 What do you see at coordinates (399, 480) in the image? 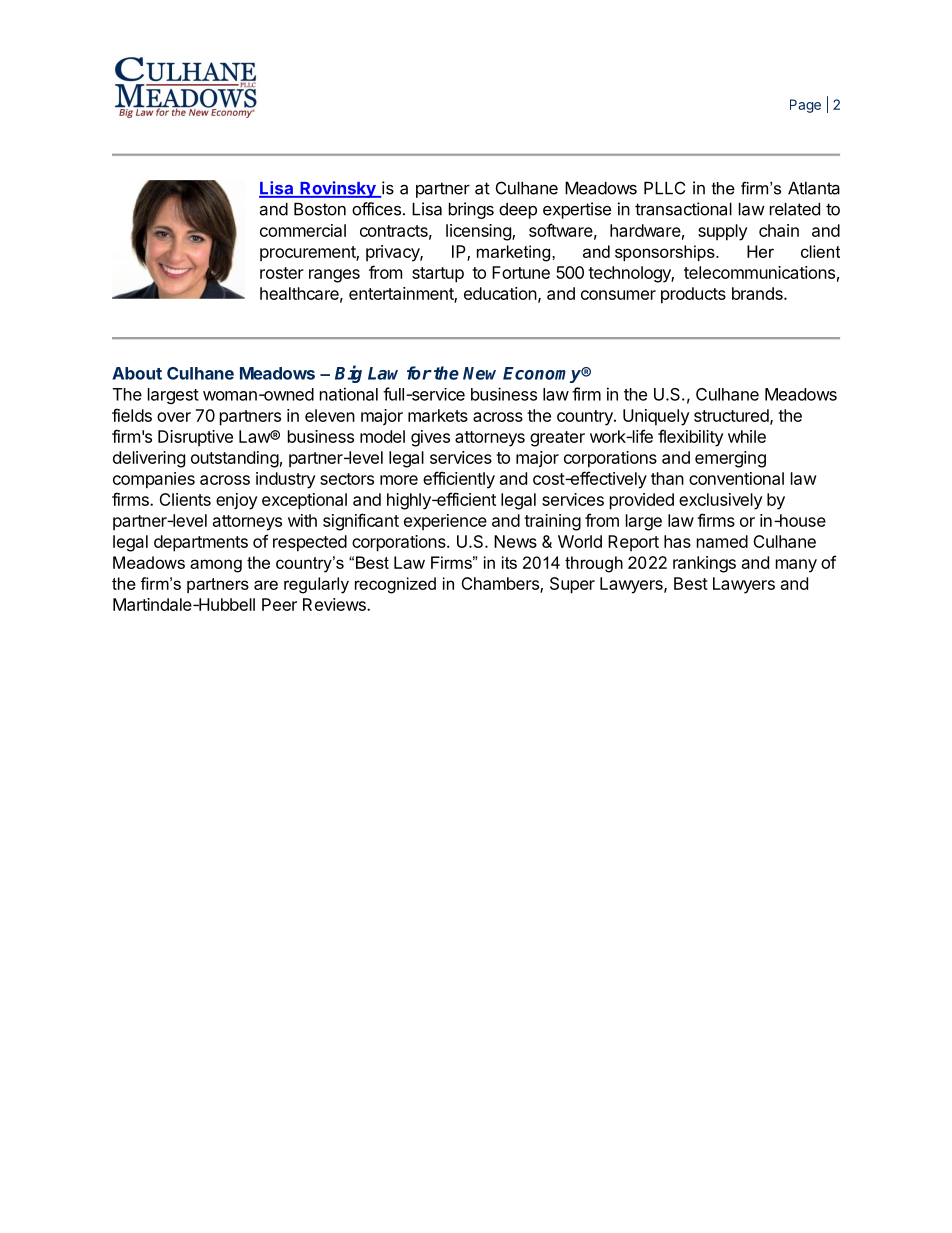
I see `more` at bounding box center [399, 480].
